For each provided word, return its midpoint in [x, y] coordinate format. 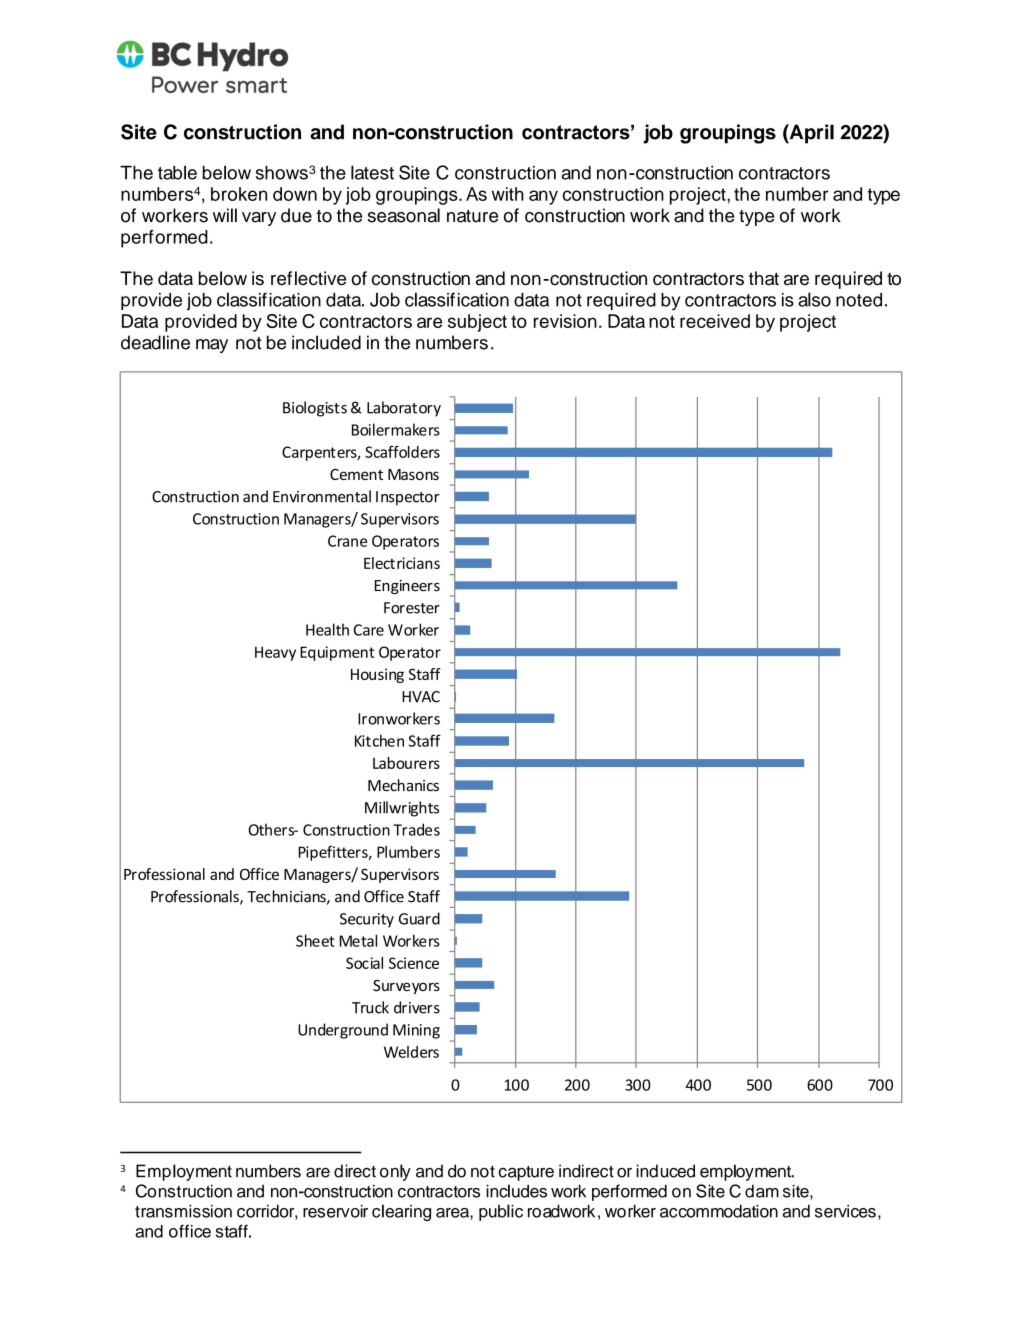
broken [239, 194]
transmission [183, 1211]
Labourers [406, 763]
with [508, 194]
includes [516, 1191]
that [764, 278]
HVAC [421, 697]
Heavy [275, 653]
